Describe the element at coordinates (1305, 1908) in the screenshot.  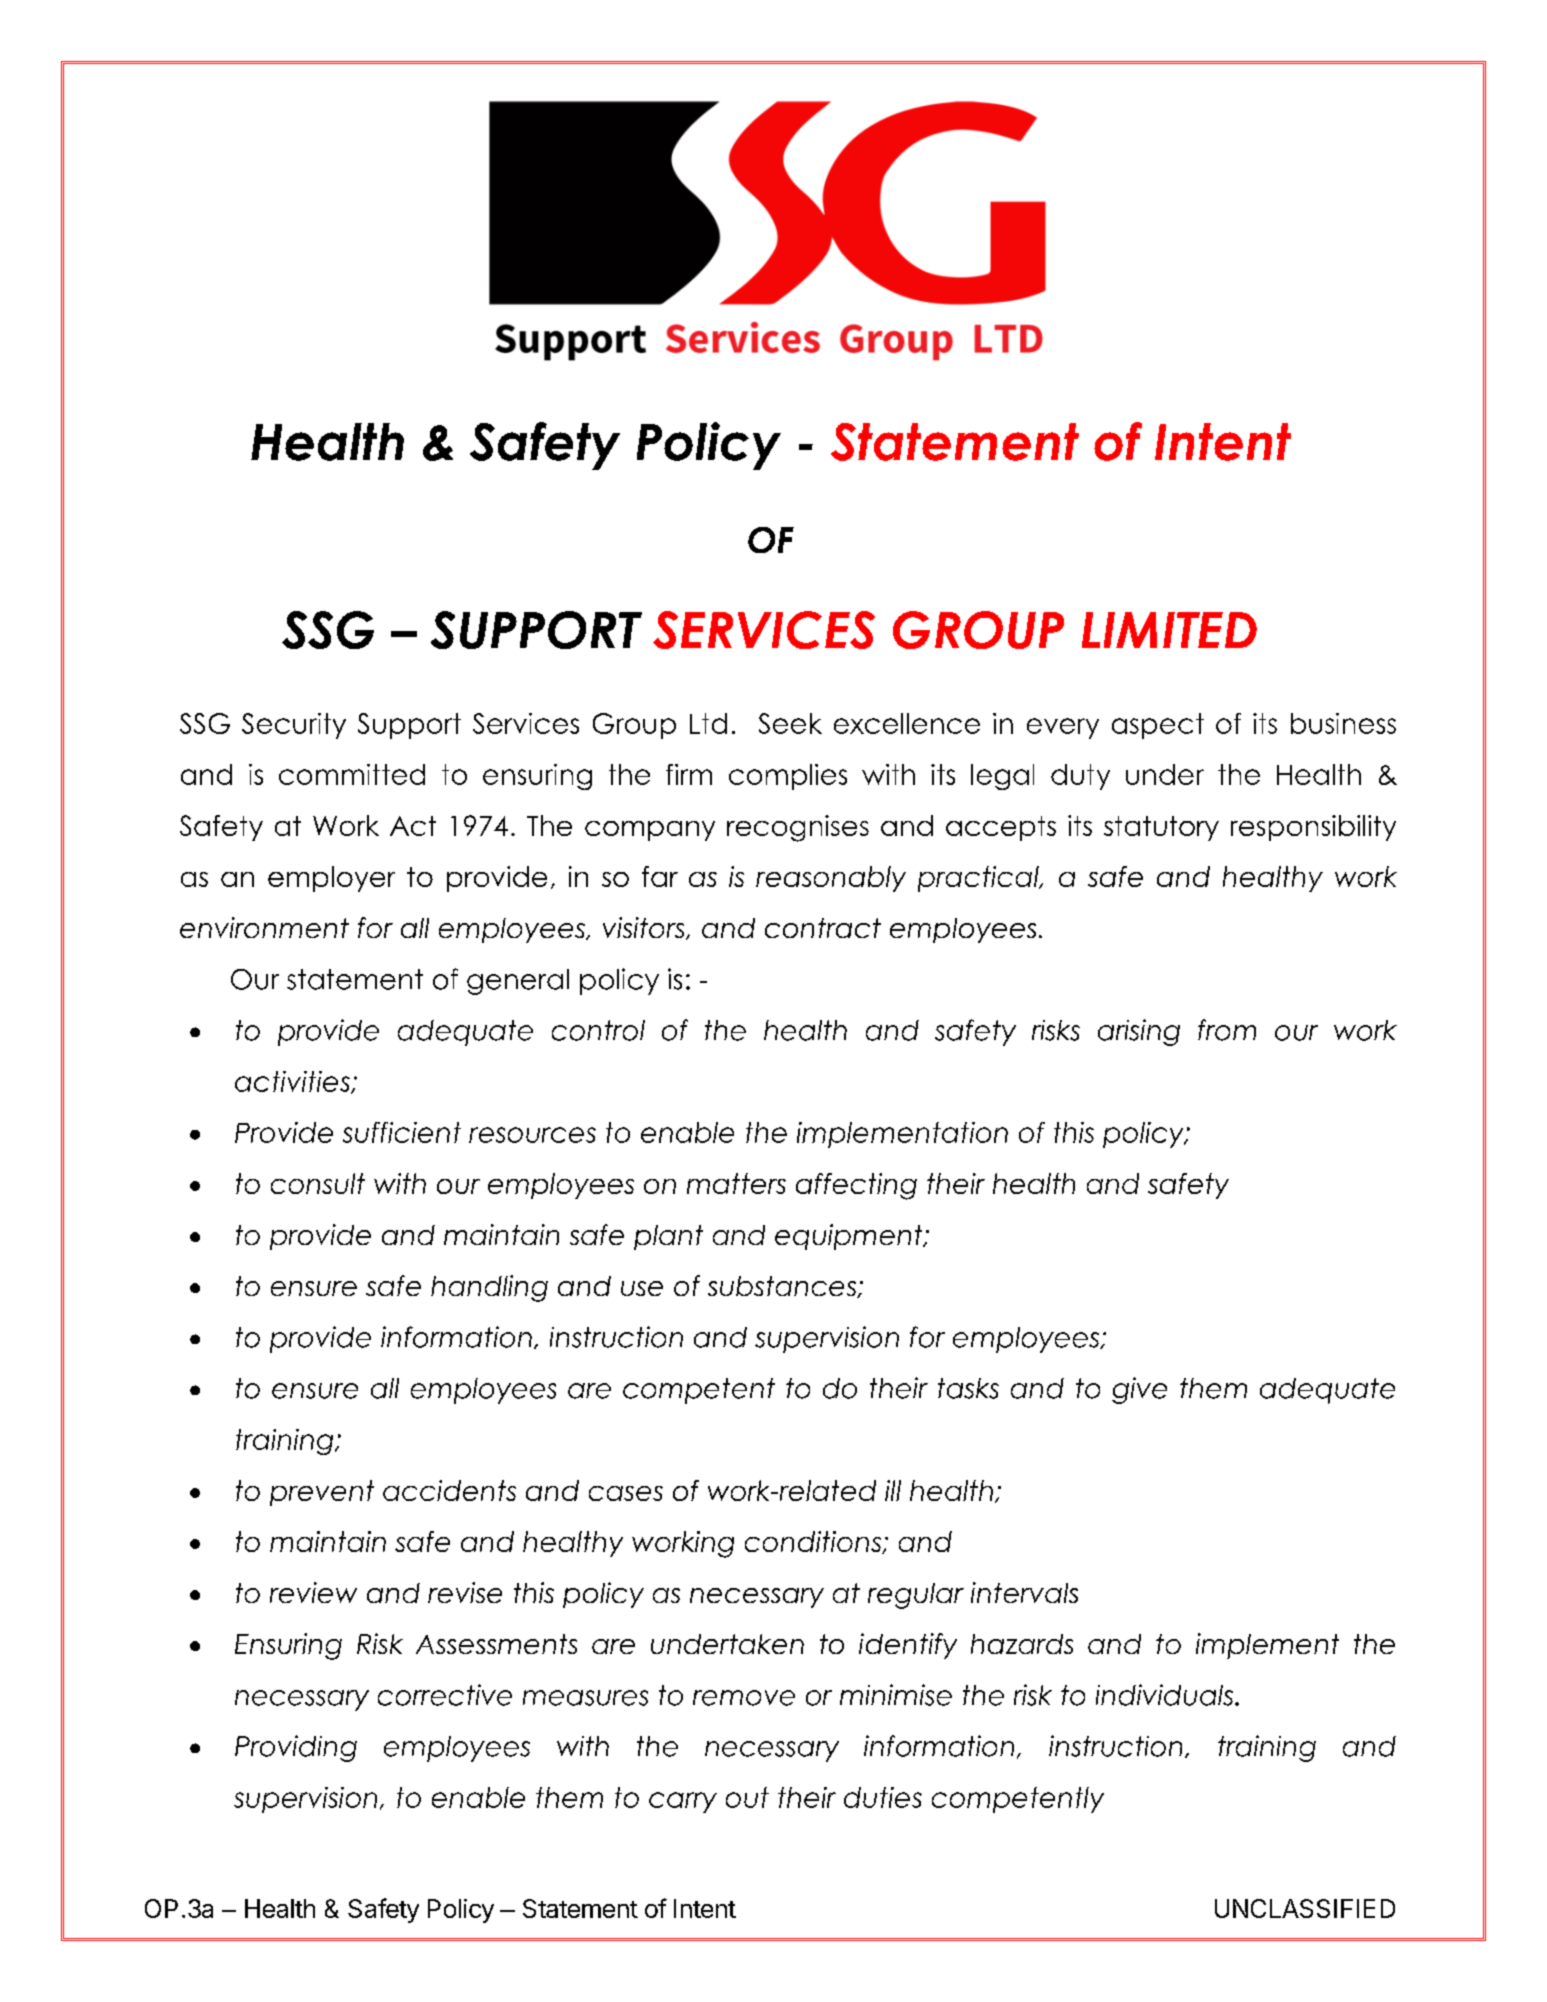
I see `UNCLASSIFIED` at that location.
